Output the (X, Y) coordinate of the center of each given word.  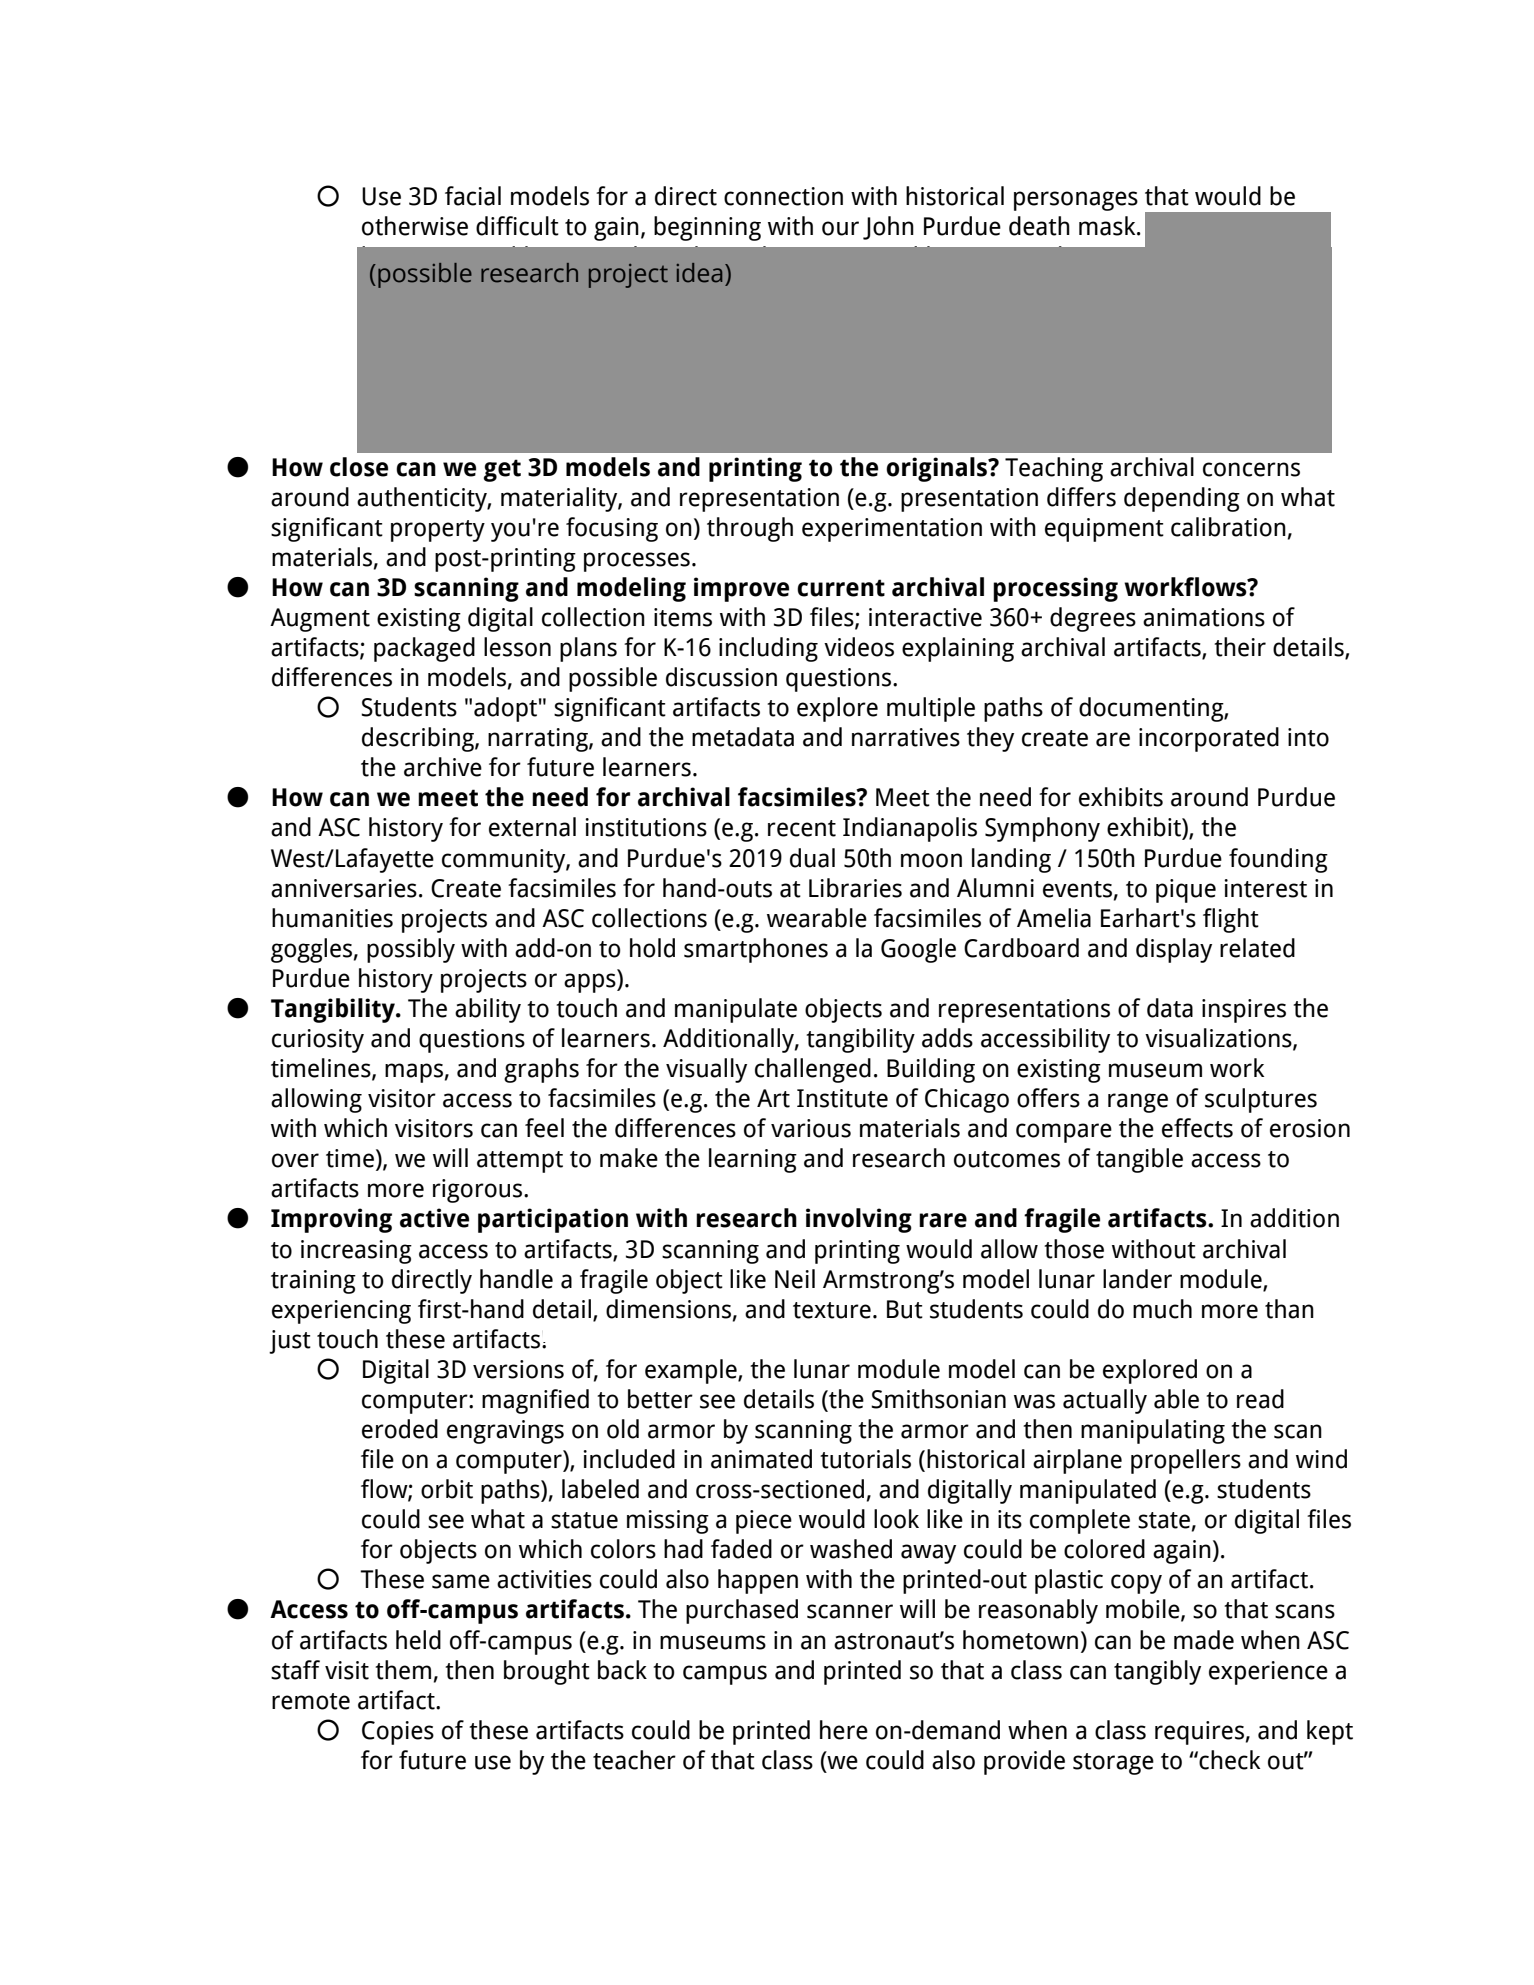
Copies (398, 1733)
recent (802, 828)
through (750, 529)
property (438, 531)
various (811, 1128)
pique (1186, 891)
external (532, 827)
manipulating (1153, 1431)
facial (473, 196)
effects (1197, 1128)
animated (761, 1459)
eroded (400, 1429)
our (840, 228)
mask (1108, 226)
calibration (1228, 527)
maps (414, 1073)
